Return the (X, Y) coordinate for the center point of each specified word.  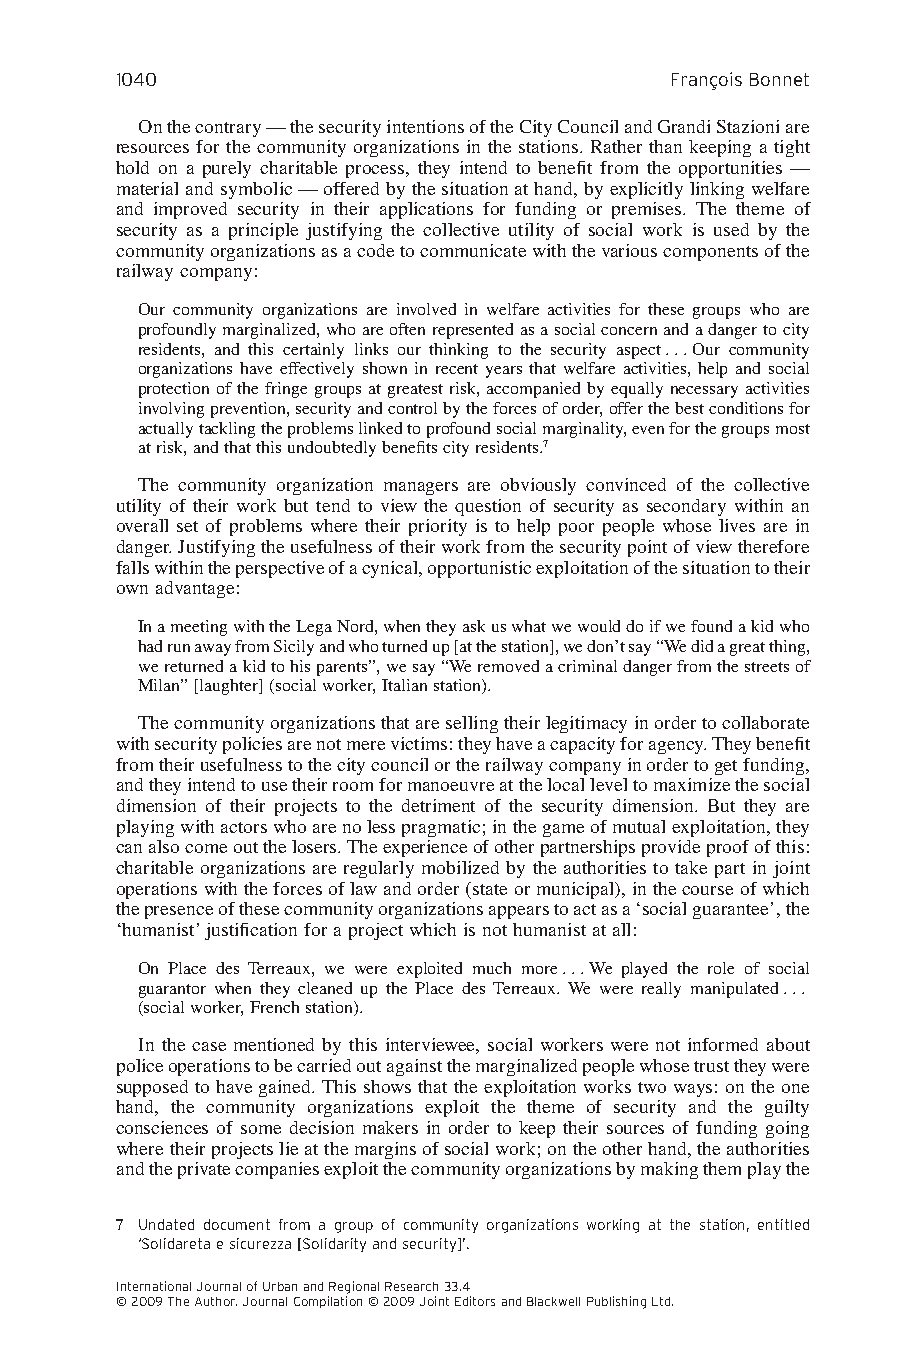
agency (677, 747)
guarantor (172, 991)
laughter (230, 687)
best (689, 408)
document (237, 1224)
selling (472, 724)
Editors (475, 1301)
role (721, 968)
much (492, 968)
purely (227, 169)
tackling (227, 430)
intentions (425, 126)
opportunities (730, 169)
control (412, 408)
